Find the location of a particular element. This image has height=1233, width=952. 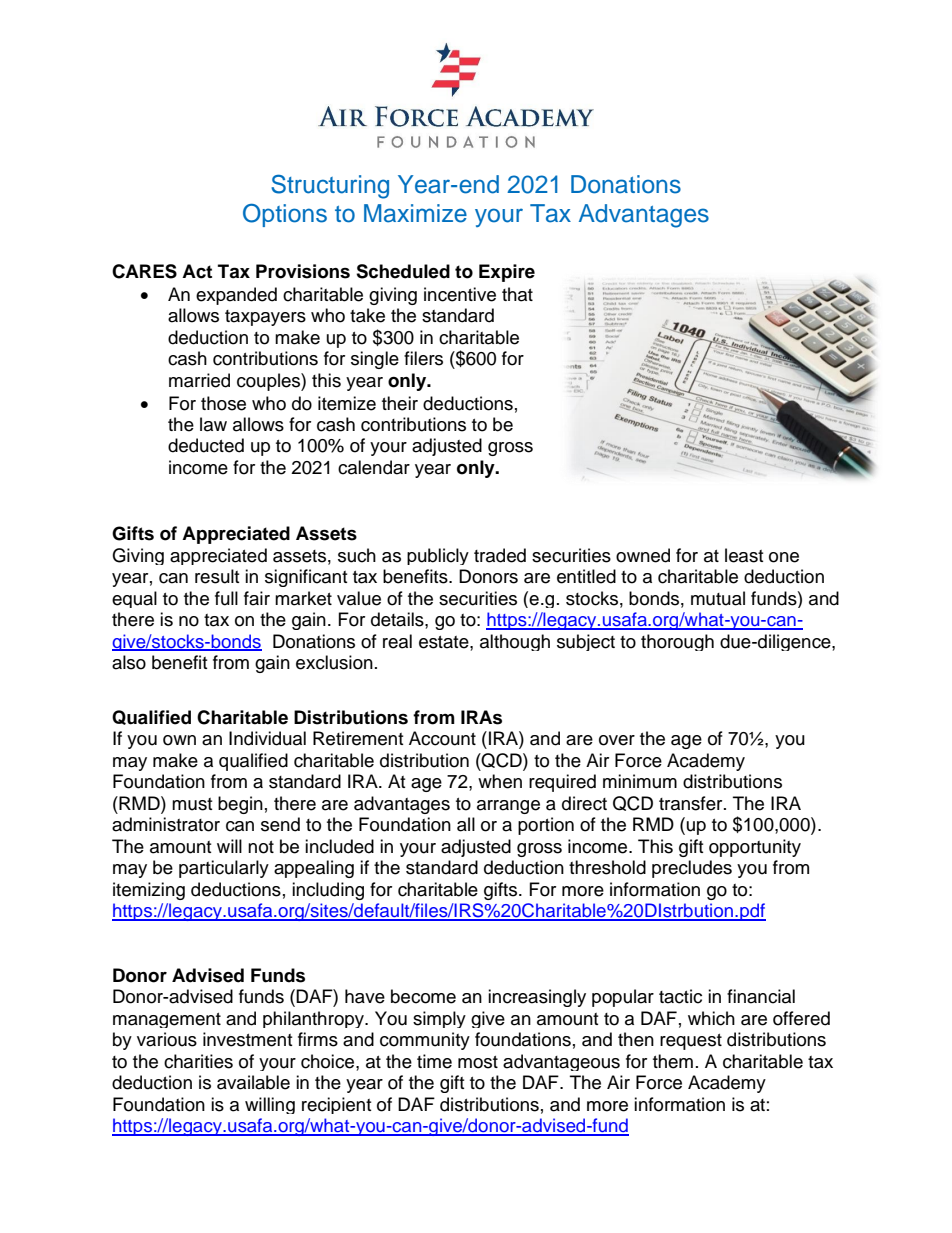

law is located at coordinates (213, 424).
